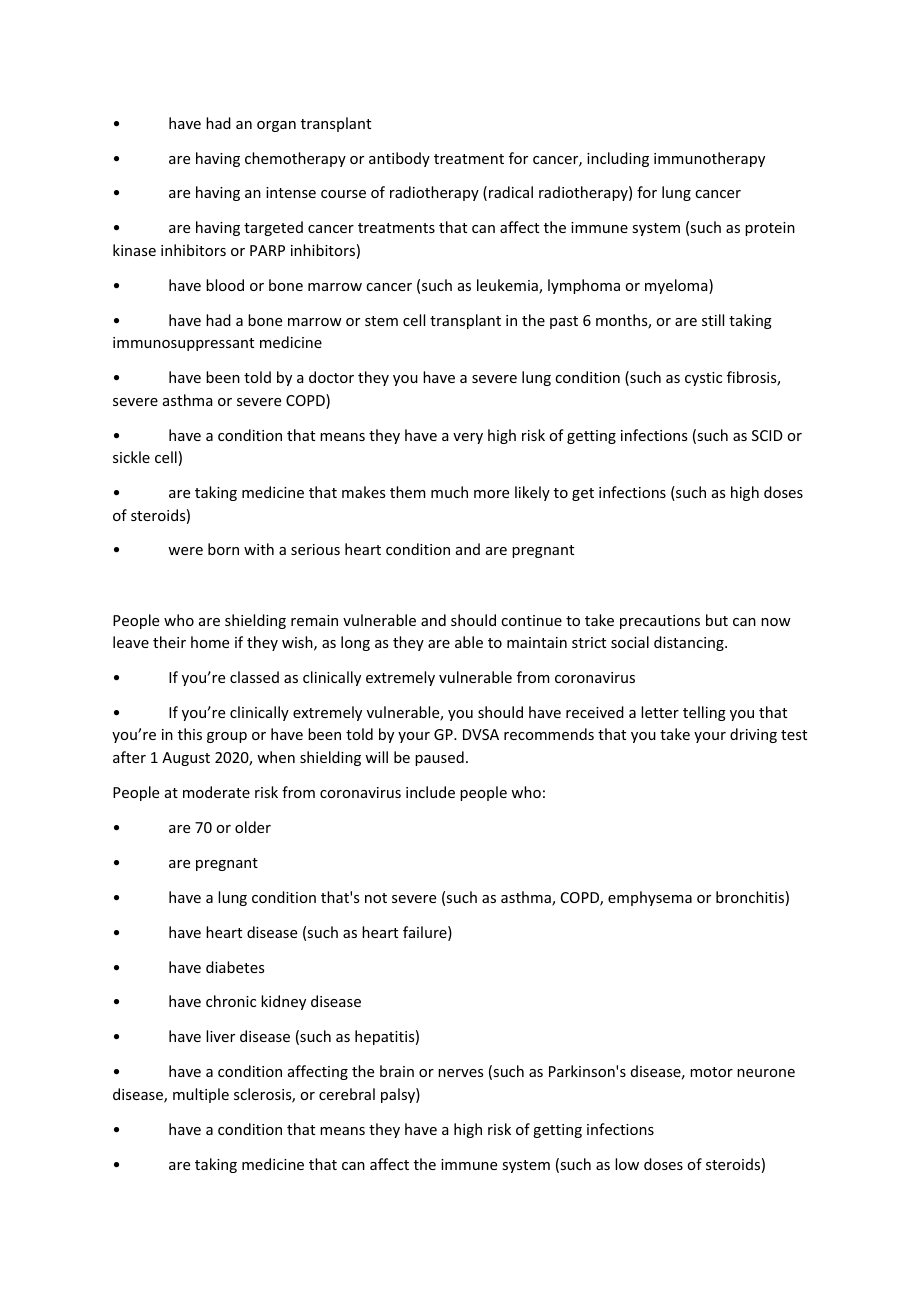 Image resolution: width=924 pixels, height=1308 pixels. Describe the element at coordinates (650, 898) in the screenshot. I see `emphysema` at that location.
